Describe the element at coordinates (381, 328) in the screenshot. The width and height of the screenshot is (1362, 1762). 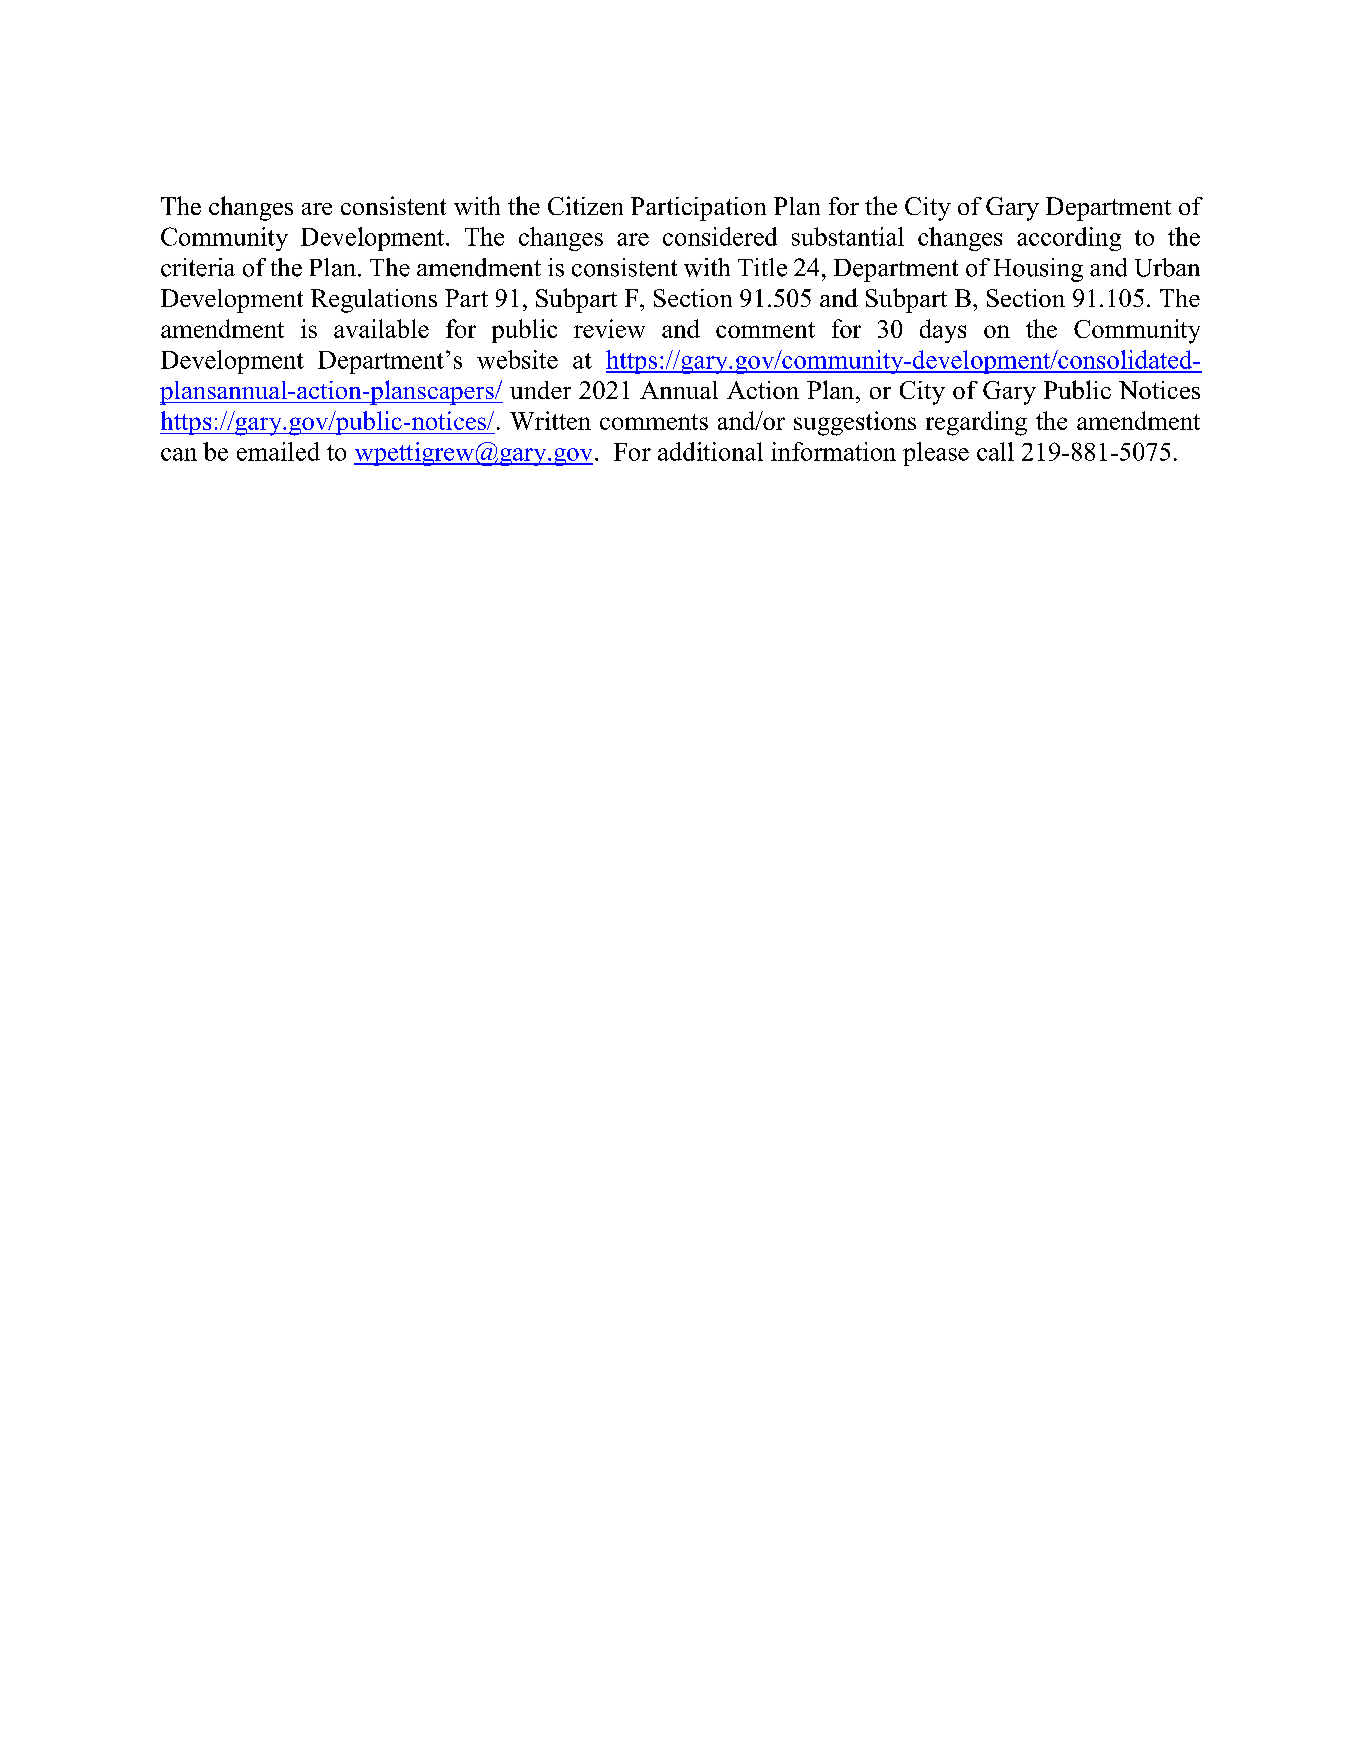
I see `available` at that location.
